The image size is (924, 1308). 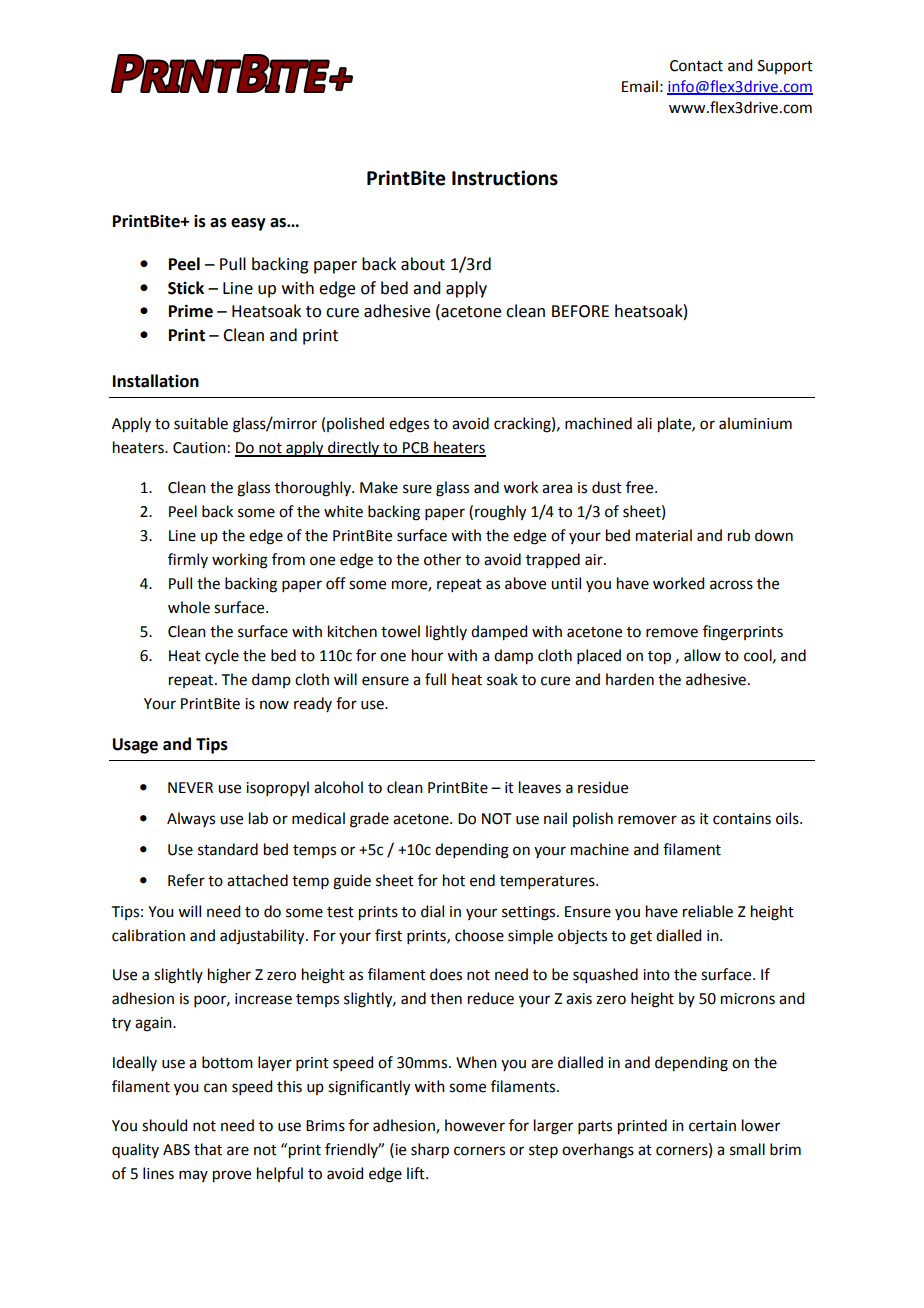 I want to click on easy, so click(x=248, y=224).
